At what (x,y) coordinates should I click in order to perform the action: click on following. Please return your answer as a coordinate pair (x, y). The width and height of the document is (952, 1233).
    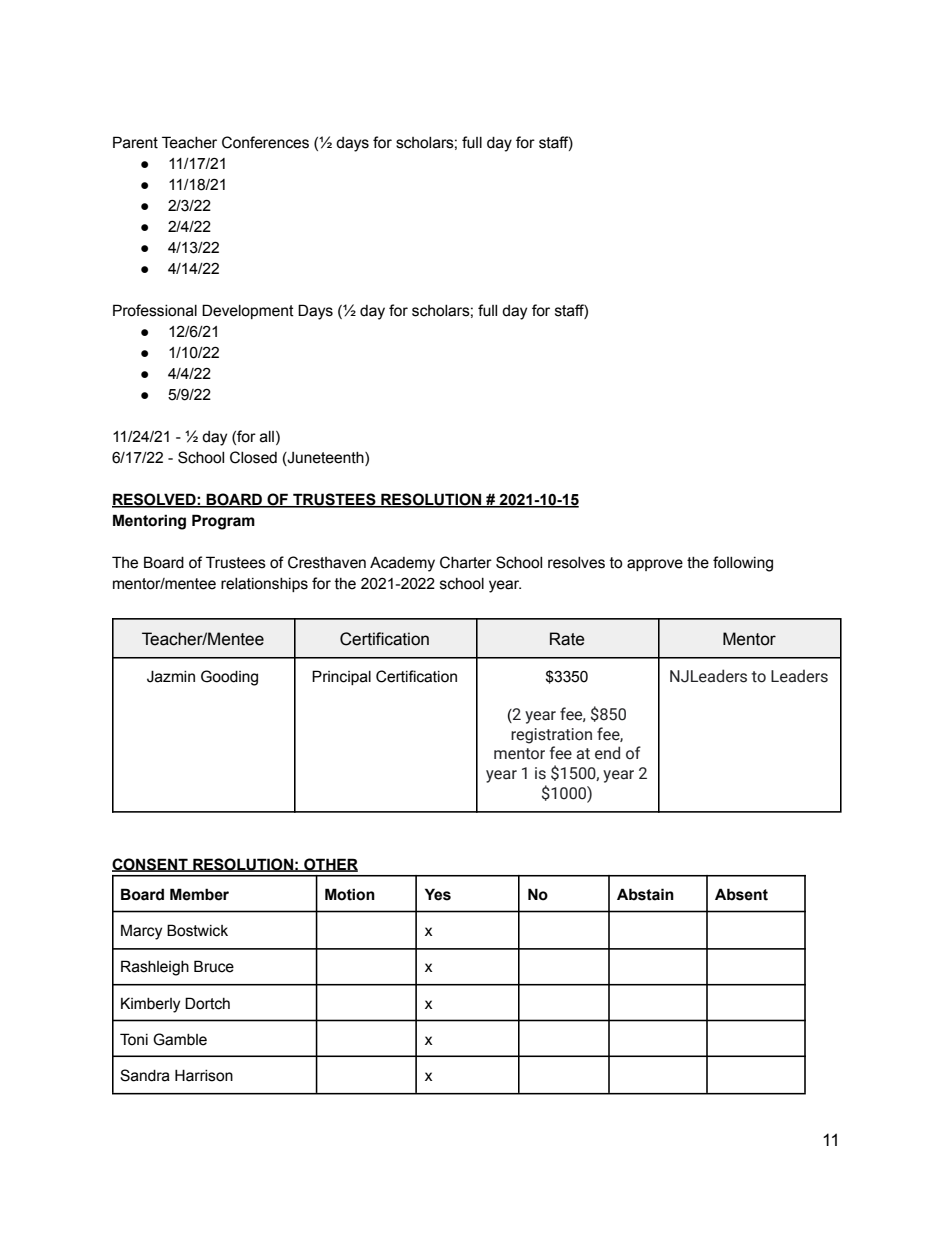
    Looking at the image, I should click on (743, 564).
